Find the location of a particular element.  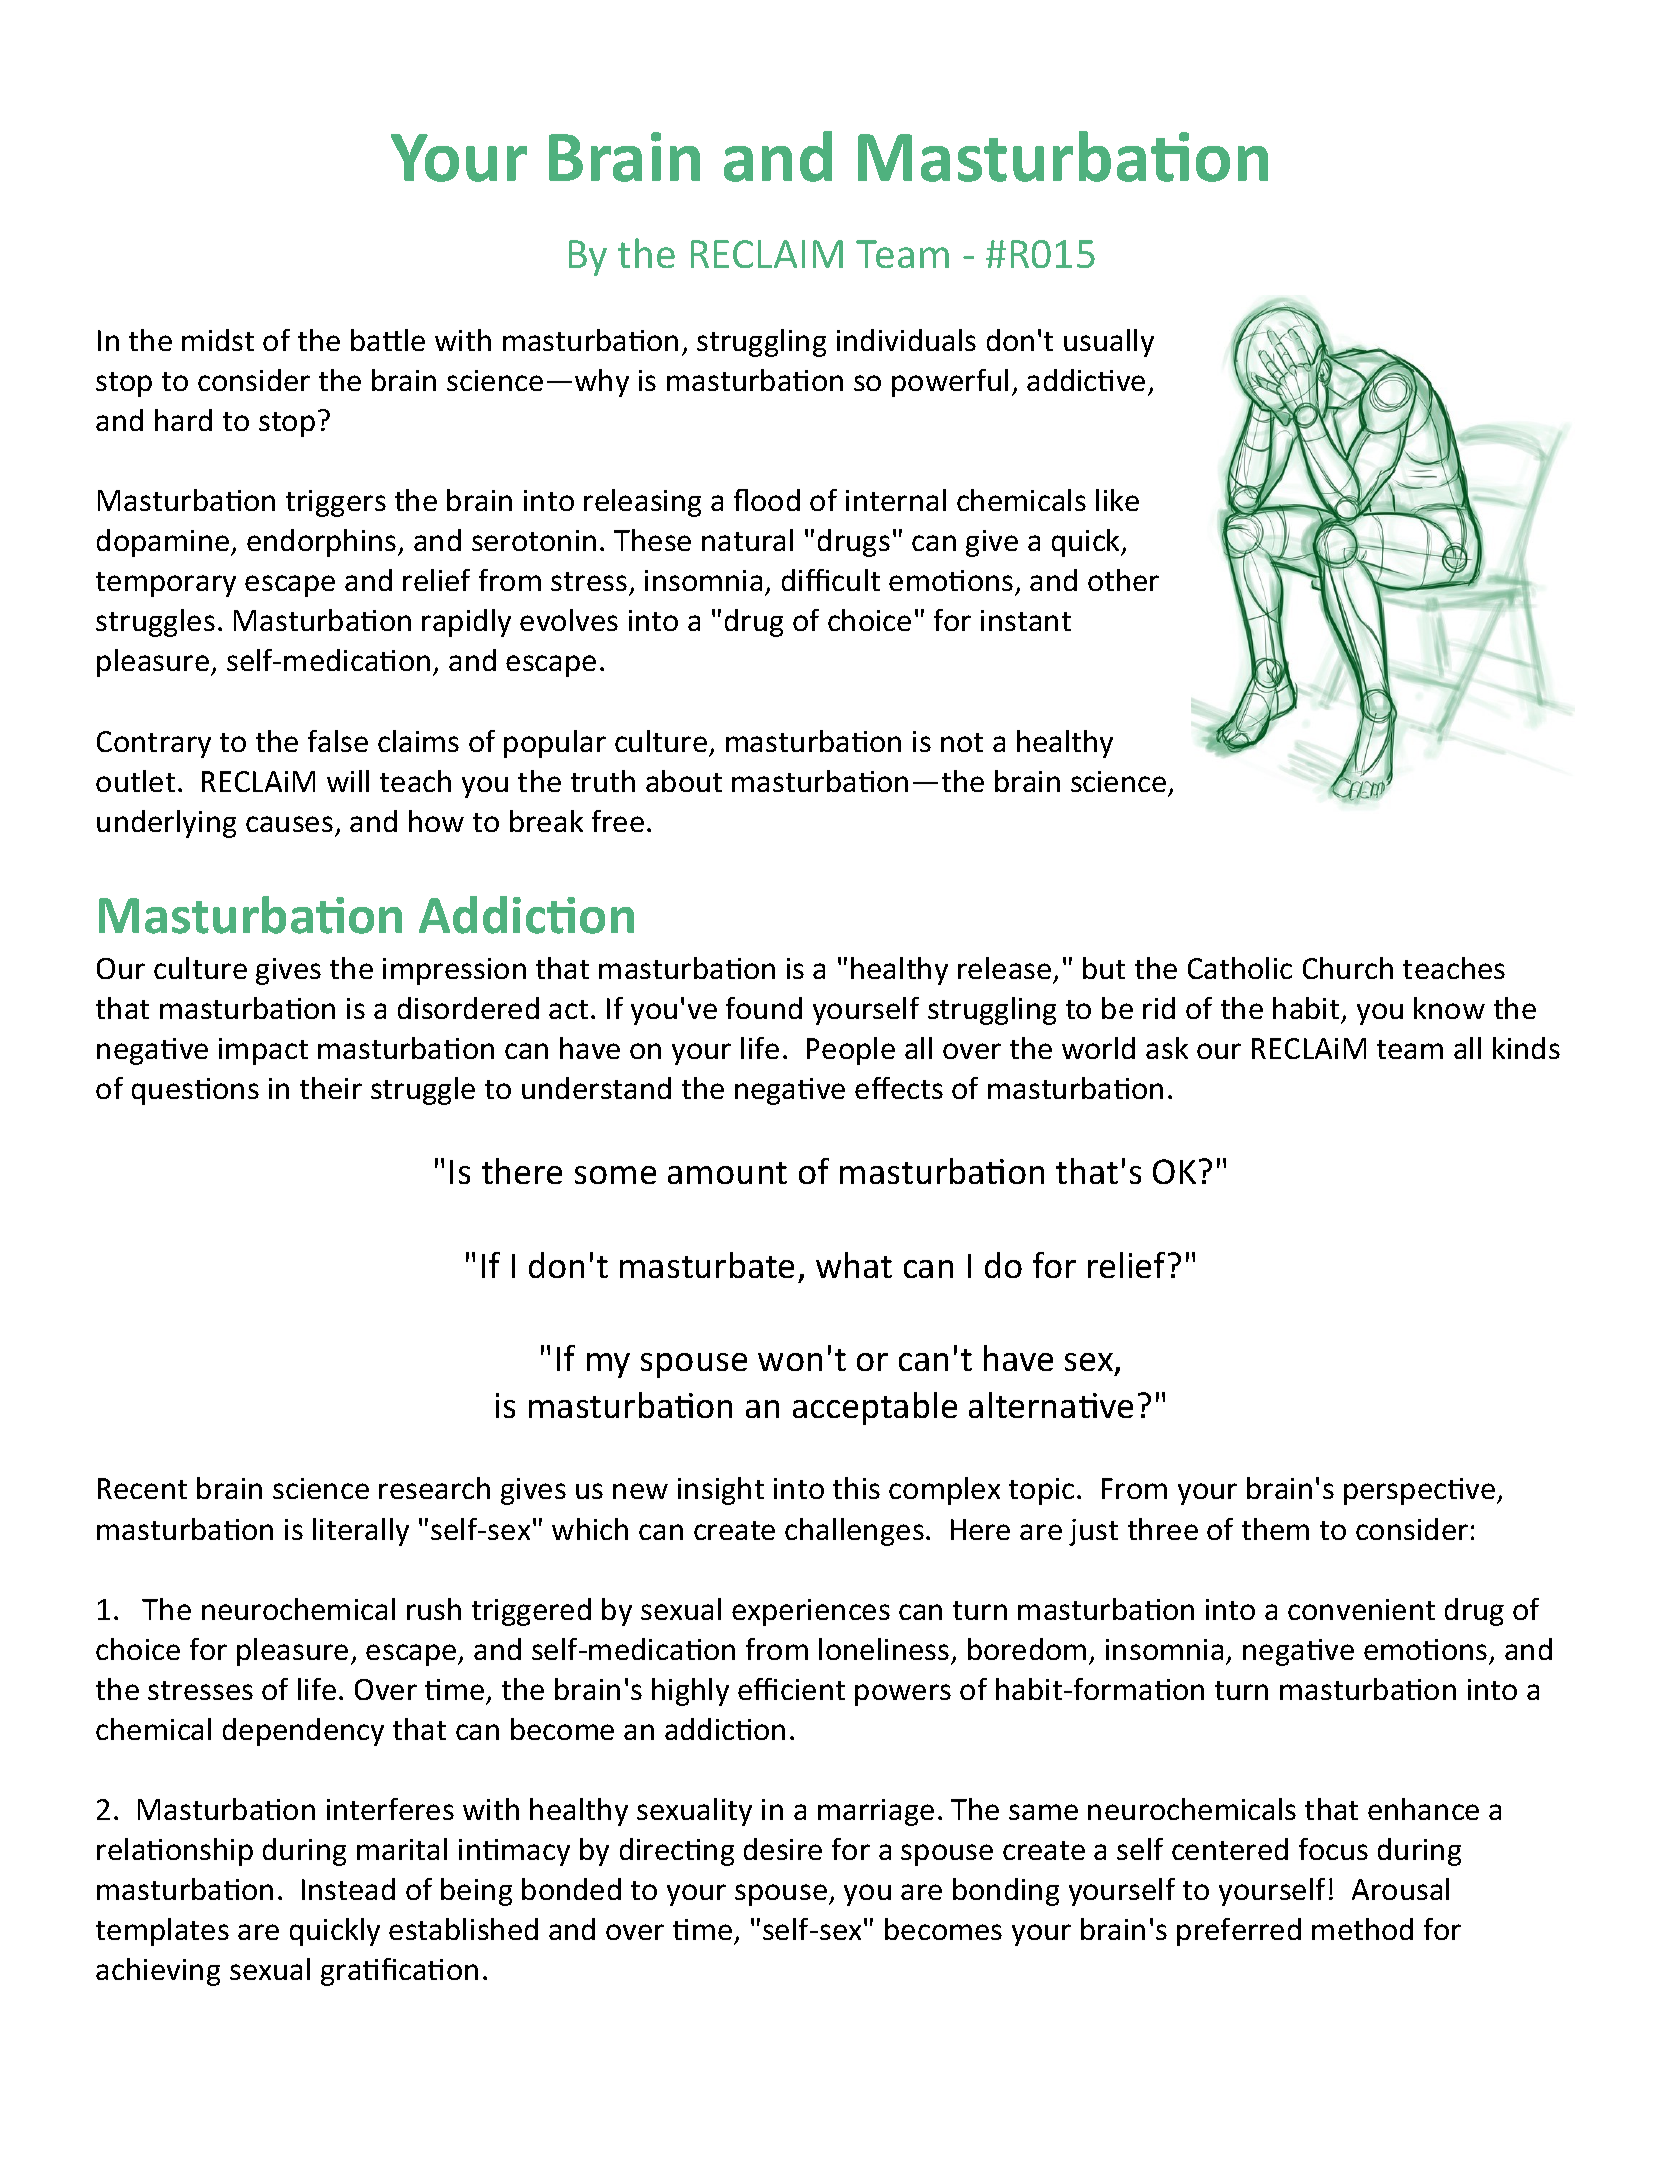

midst is located at coordinates (218, 340).
